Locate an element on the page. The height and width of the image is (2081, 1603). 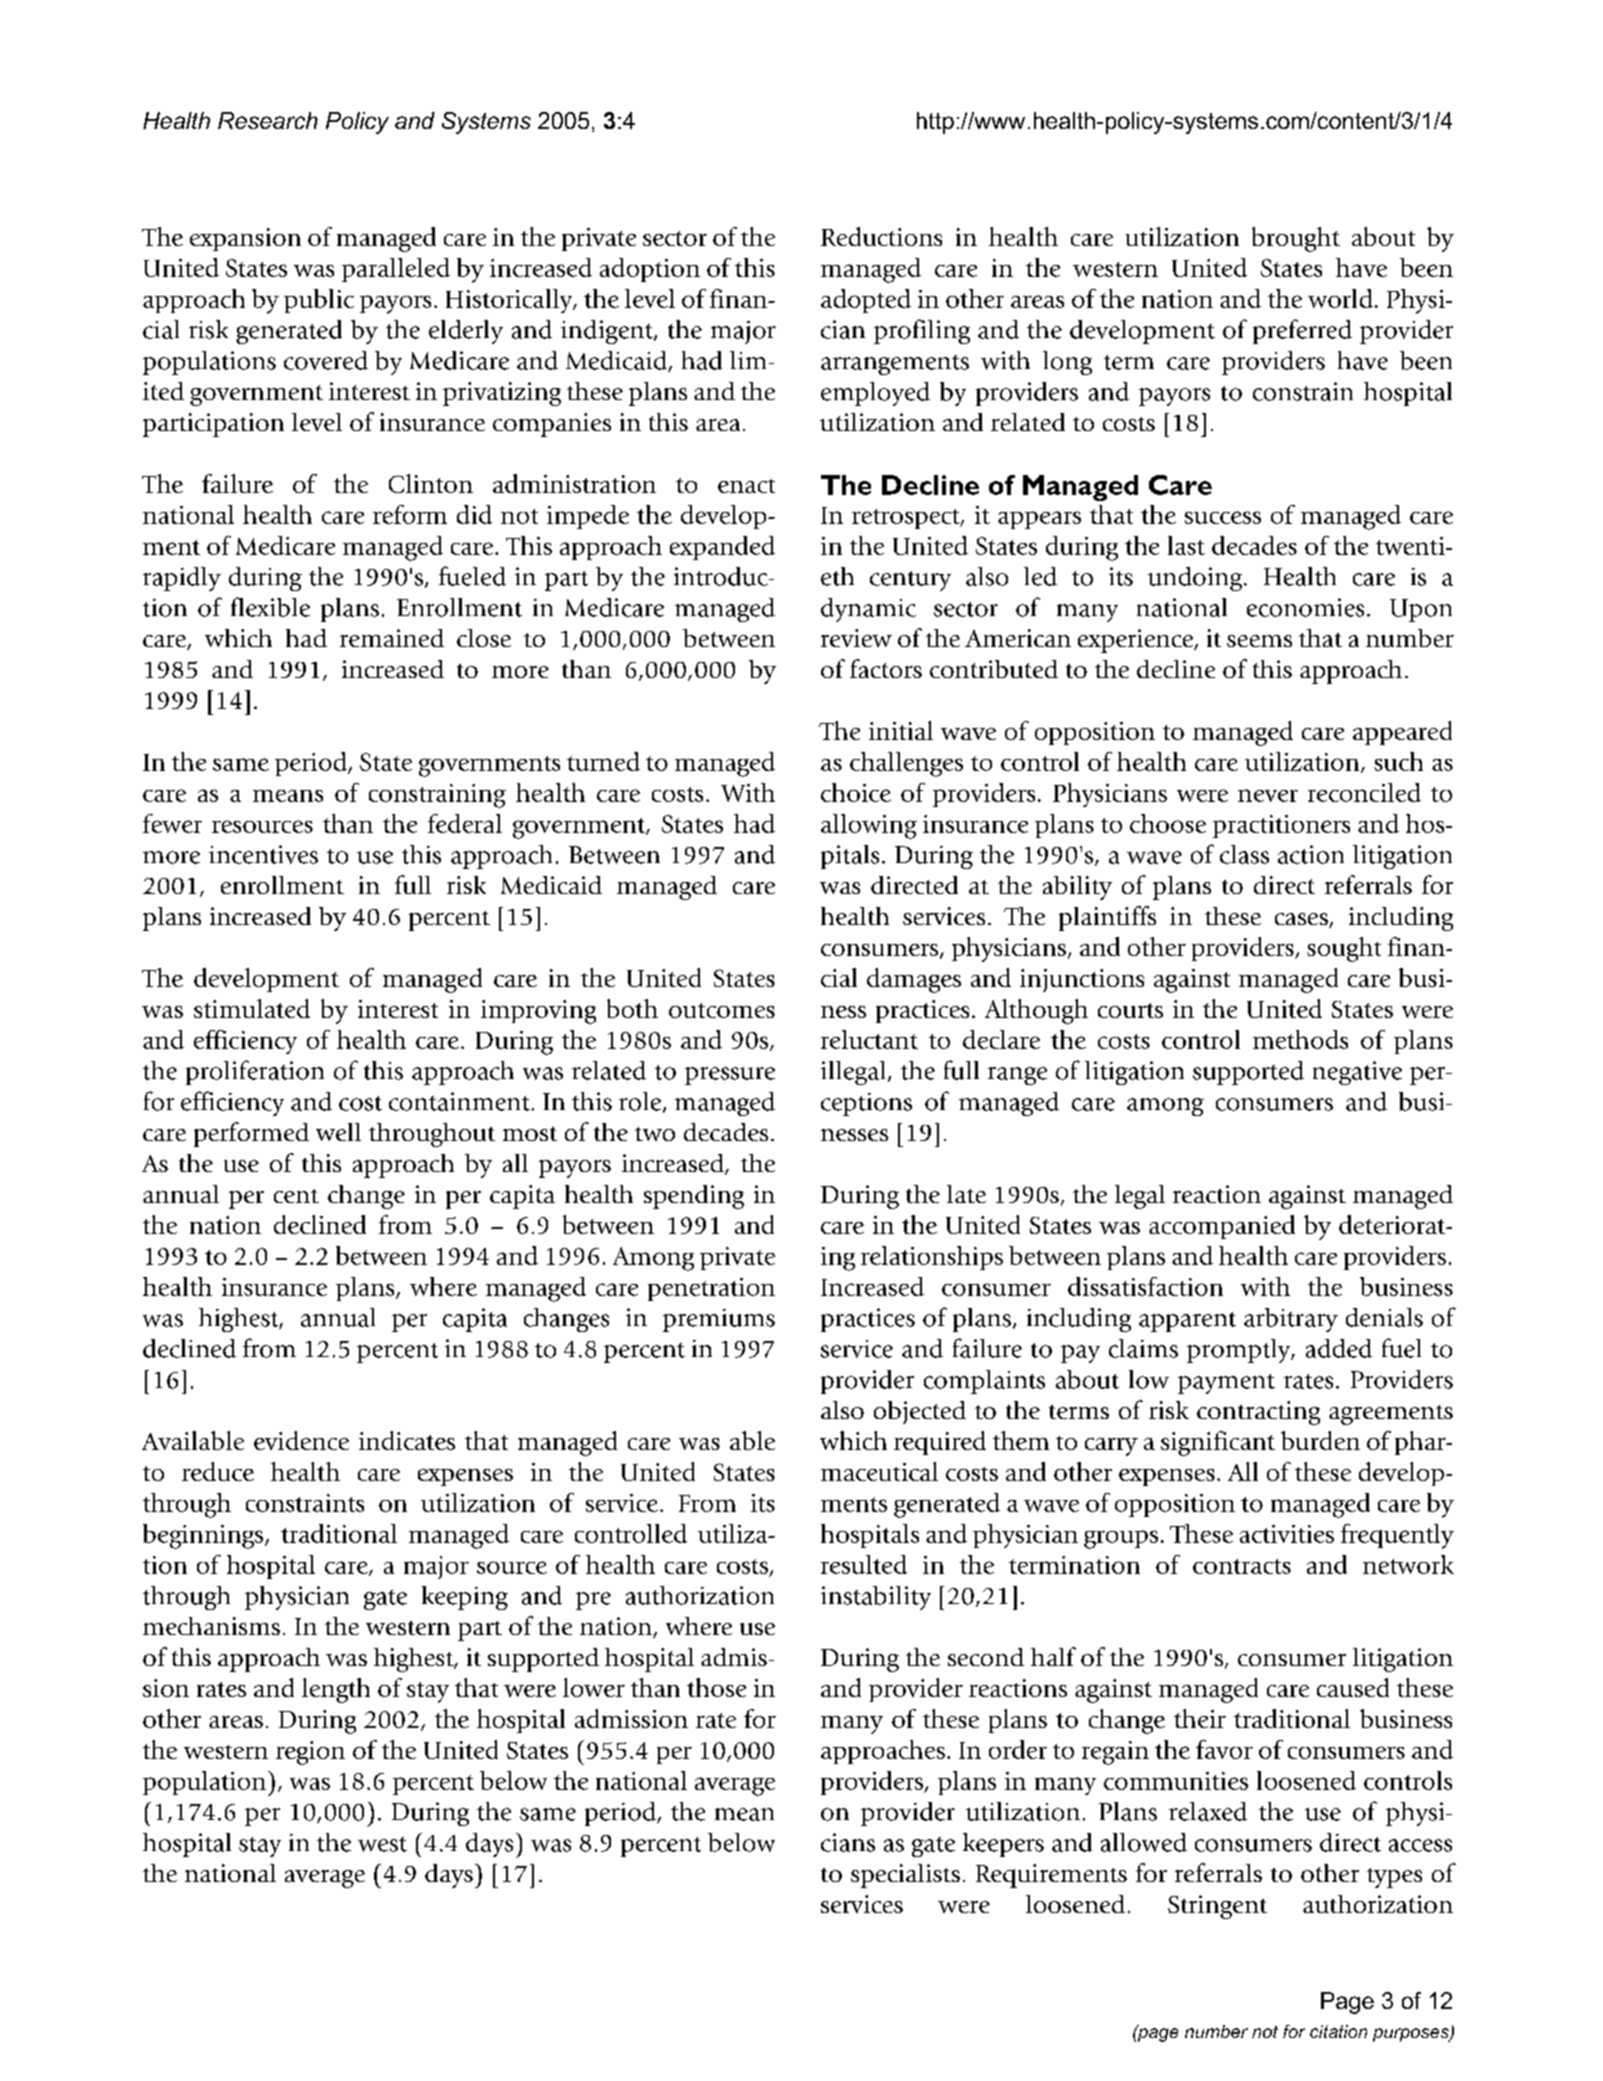
evidence is located at coordinates (301, 1440).
